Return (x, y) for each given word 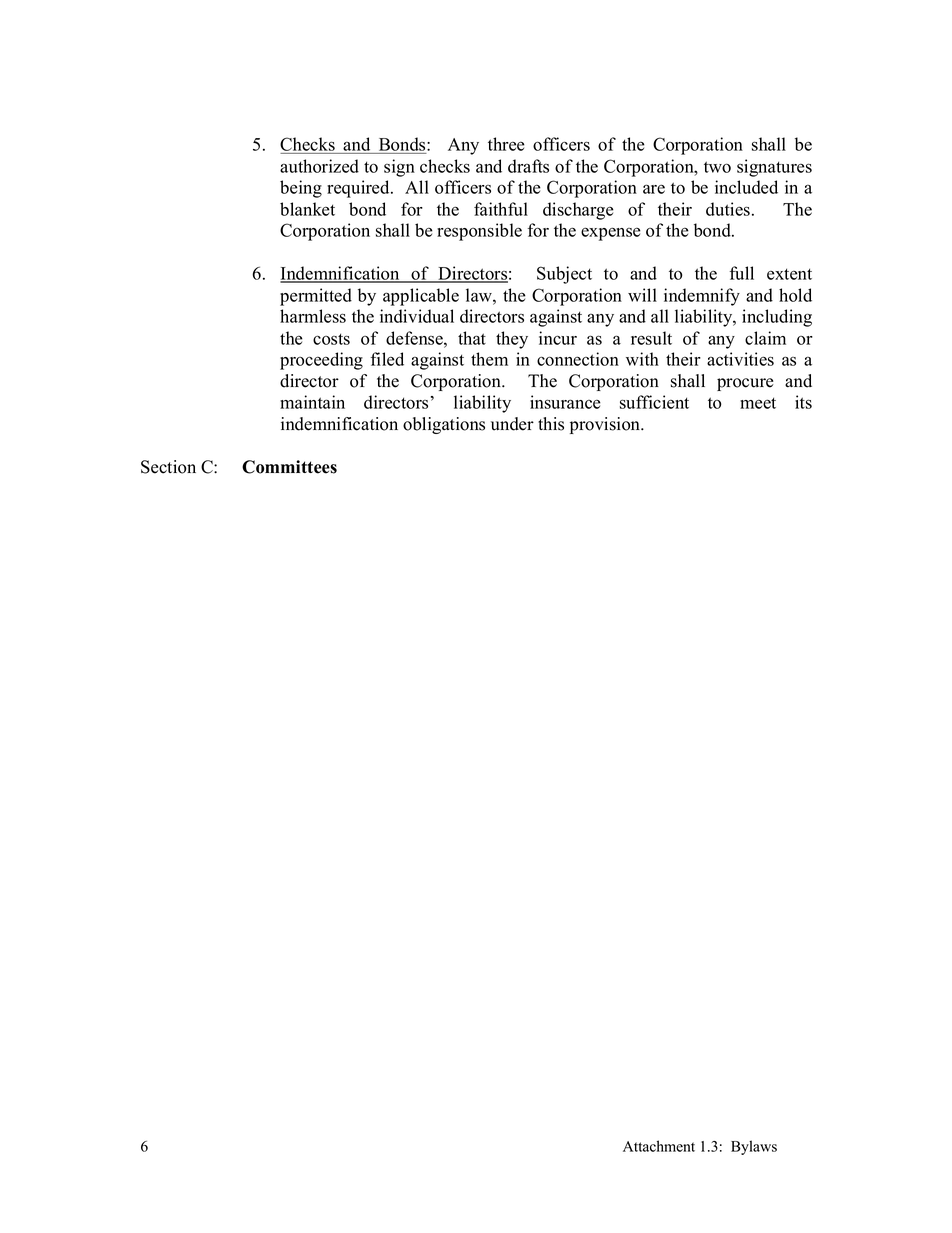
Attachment (659, 1146)
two (717, 167)
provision (606, 425)
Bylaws (754, 1147)
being (301, 189)
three (506, 144)
